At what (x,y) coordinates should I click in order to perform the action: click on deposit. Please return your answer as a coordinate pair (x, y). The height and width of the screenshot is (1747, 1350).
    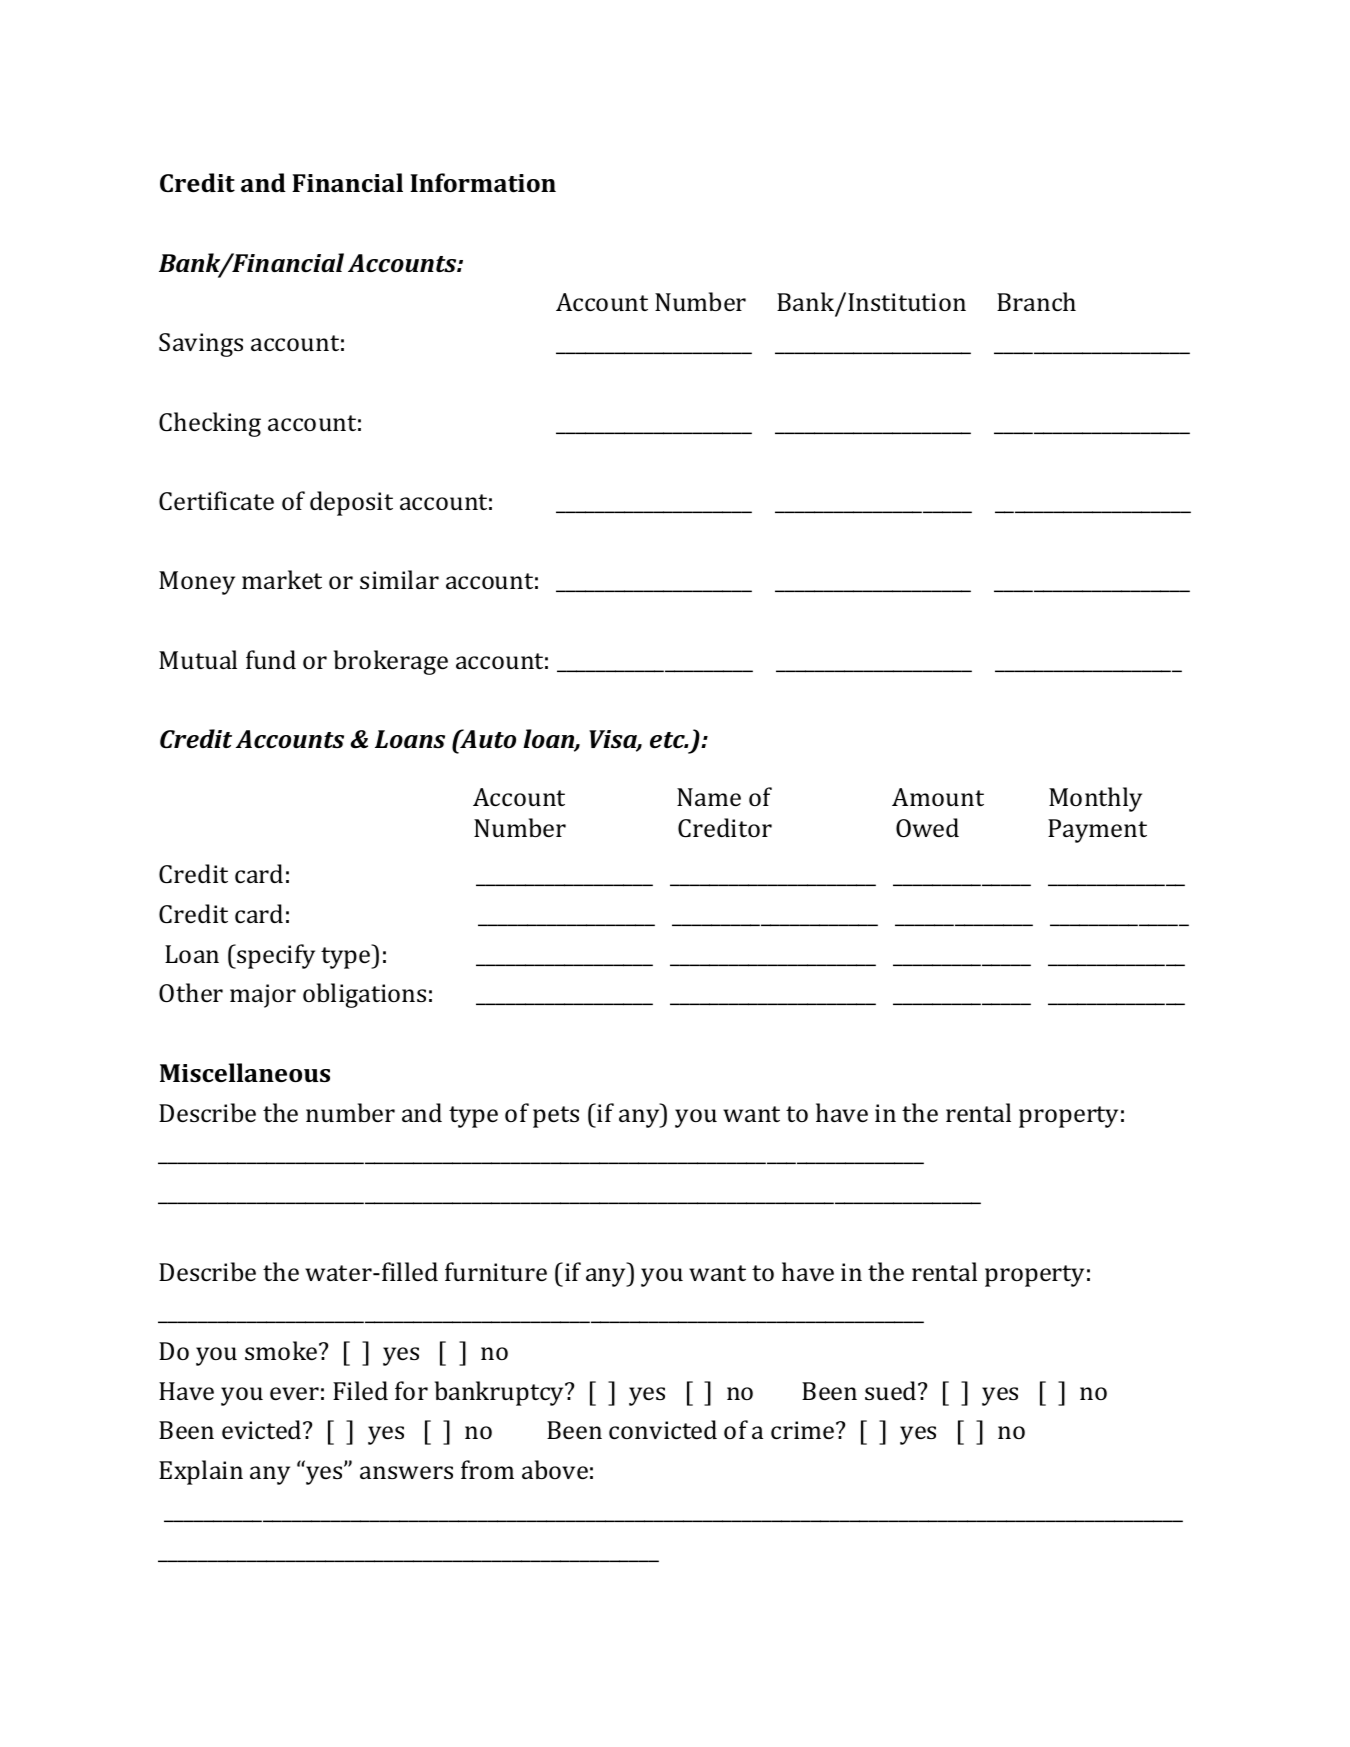
    Looking at the image, I should click on (351, 503).
